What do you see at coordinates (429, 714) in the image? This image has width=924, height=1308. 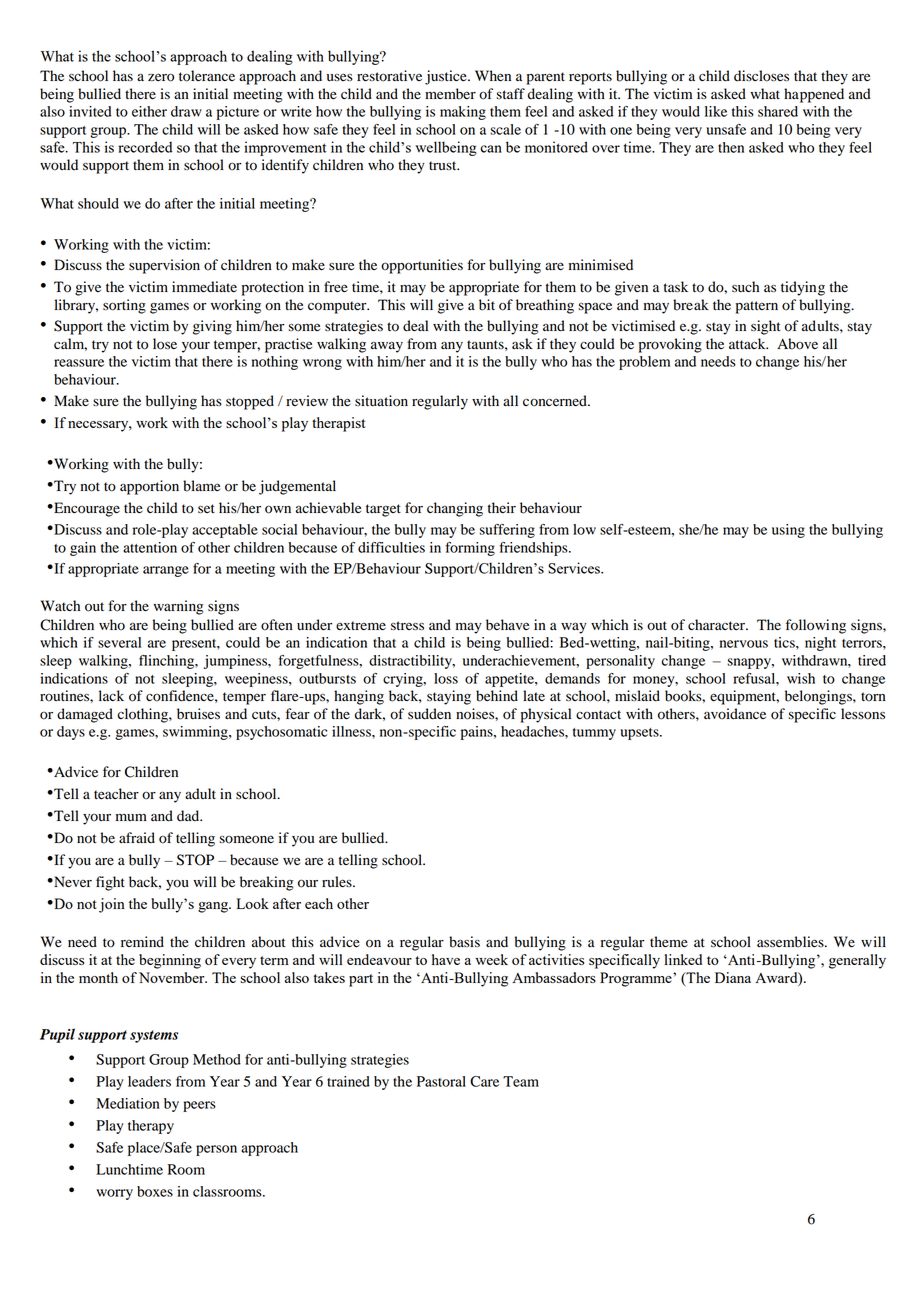 I see `sudden` at bounding box center [429, 714].
